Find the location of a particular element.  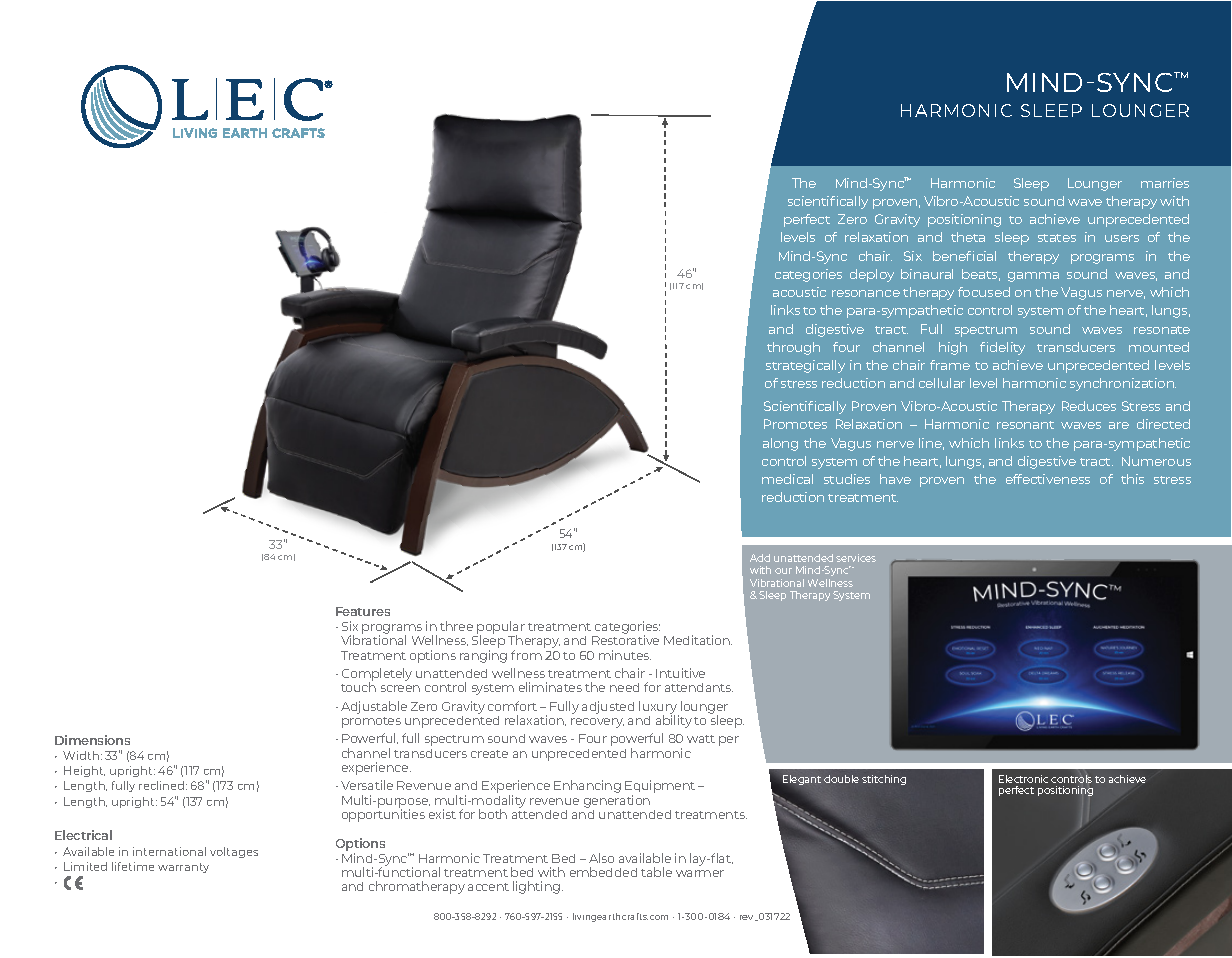

Features is located at coordinates (363, 611).
